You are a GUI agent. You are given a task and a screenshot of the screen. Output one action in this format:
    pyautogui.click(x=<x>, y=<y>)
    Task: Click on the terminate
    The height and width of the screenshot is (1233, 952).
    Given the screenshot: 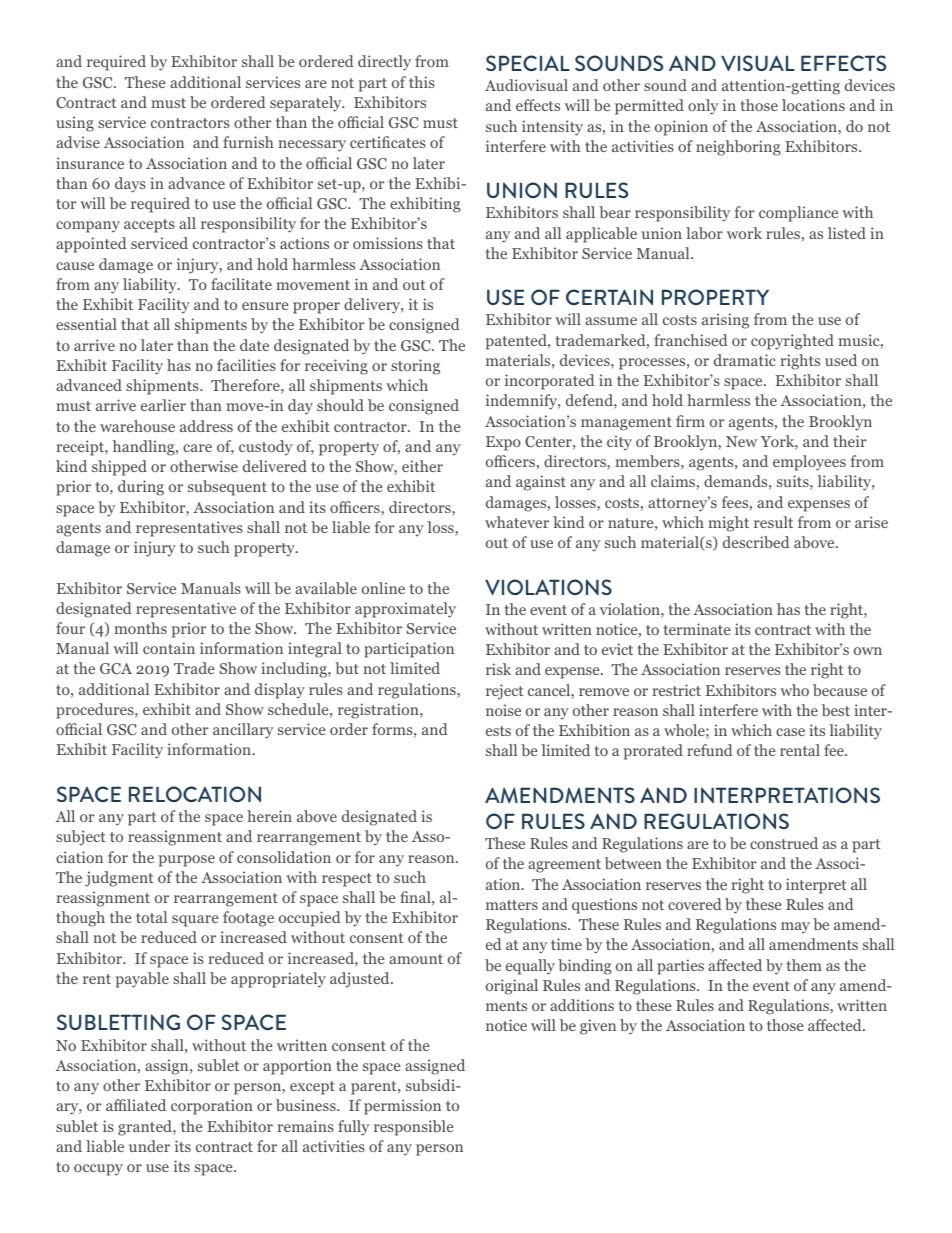 What is the action you would take?
    pyautogui.click(x=696, y=629)
